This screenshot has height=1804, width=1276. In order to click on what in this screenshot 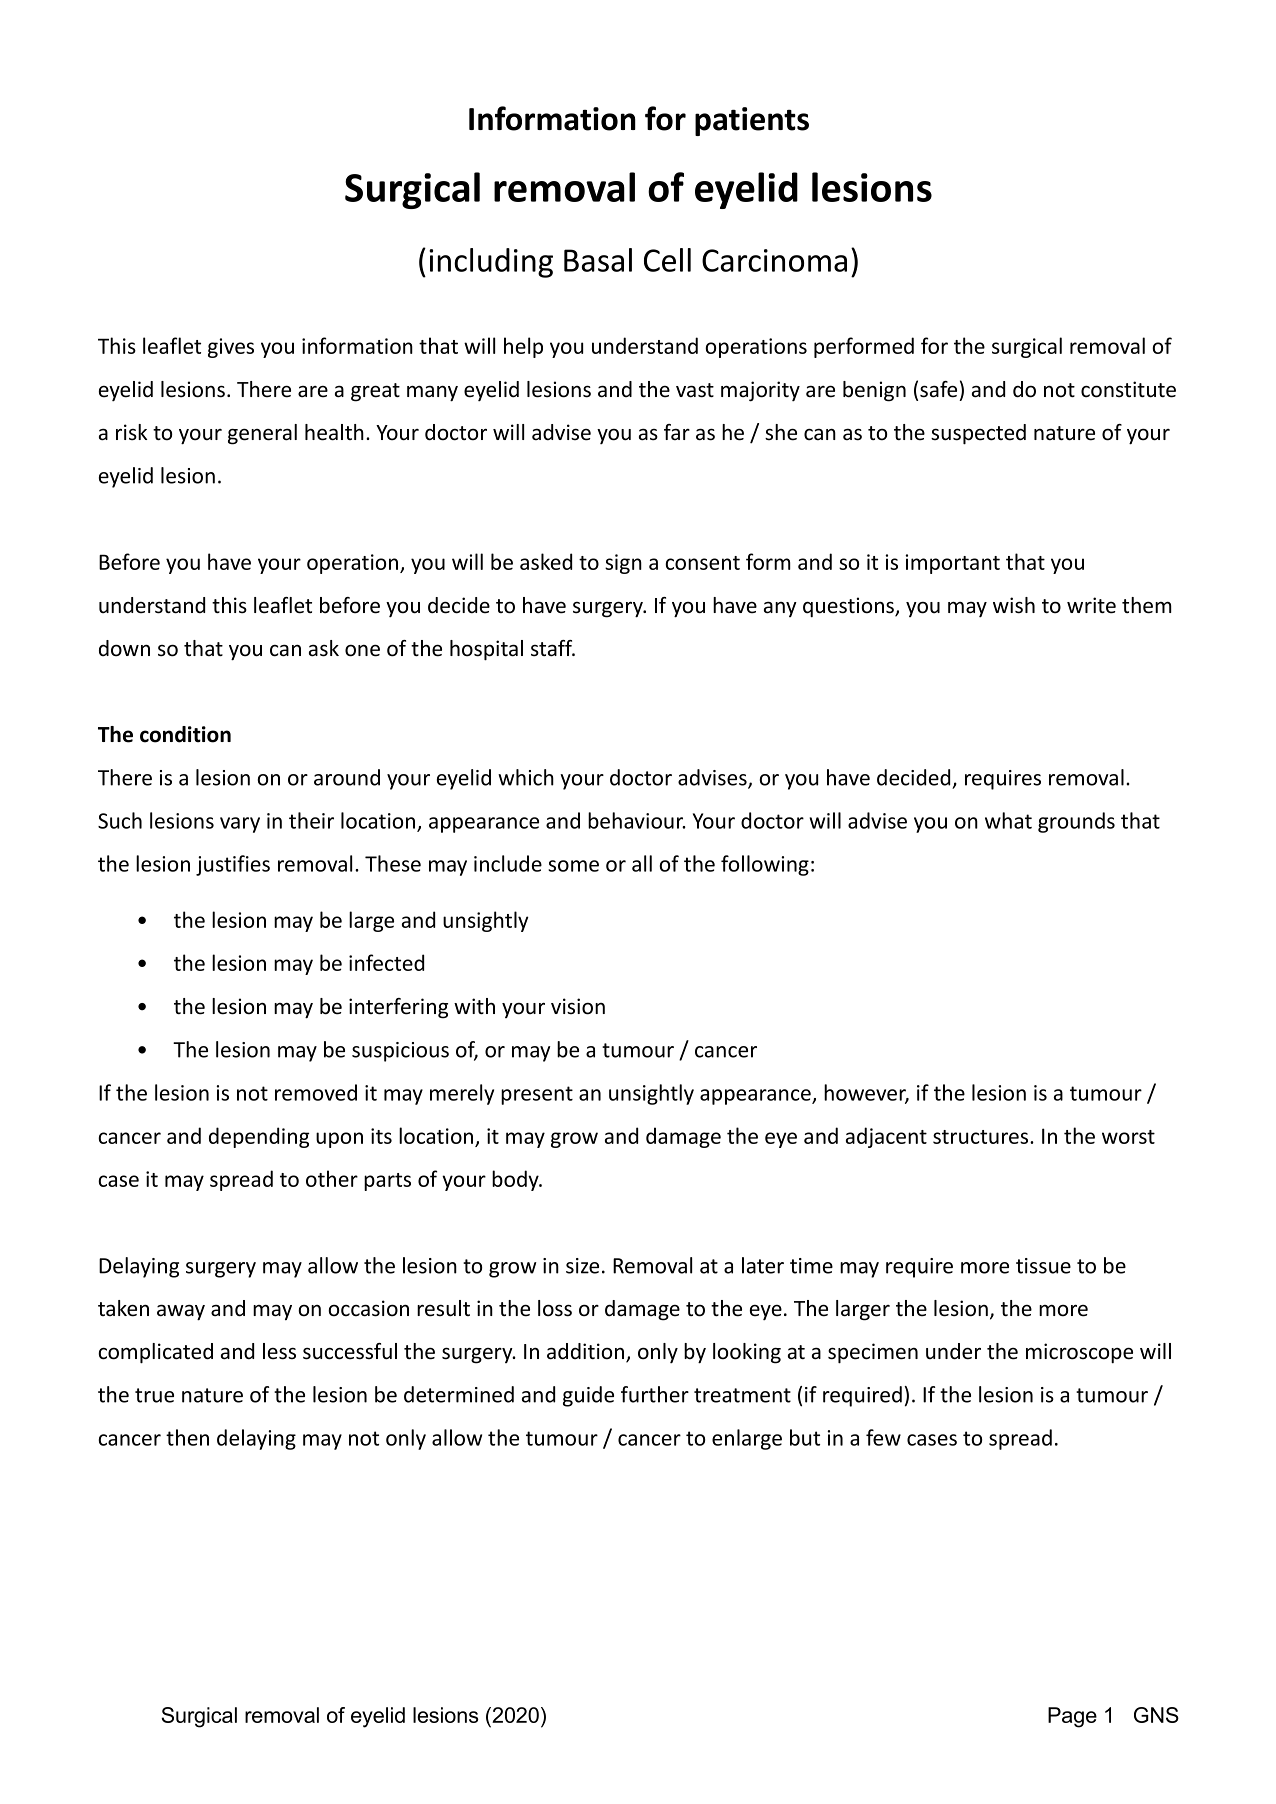, I will do `click(1008, 820)`.
